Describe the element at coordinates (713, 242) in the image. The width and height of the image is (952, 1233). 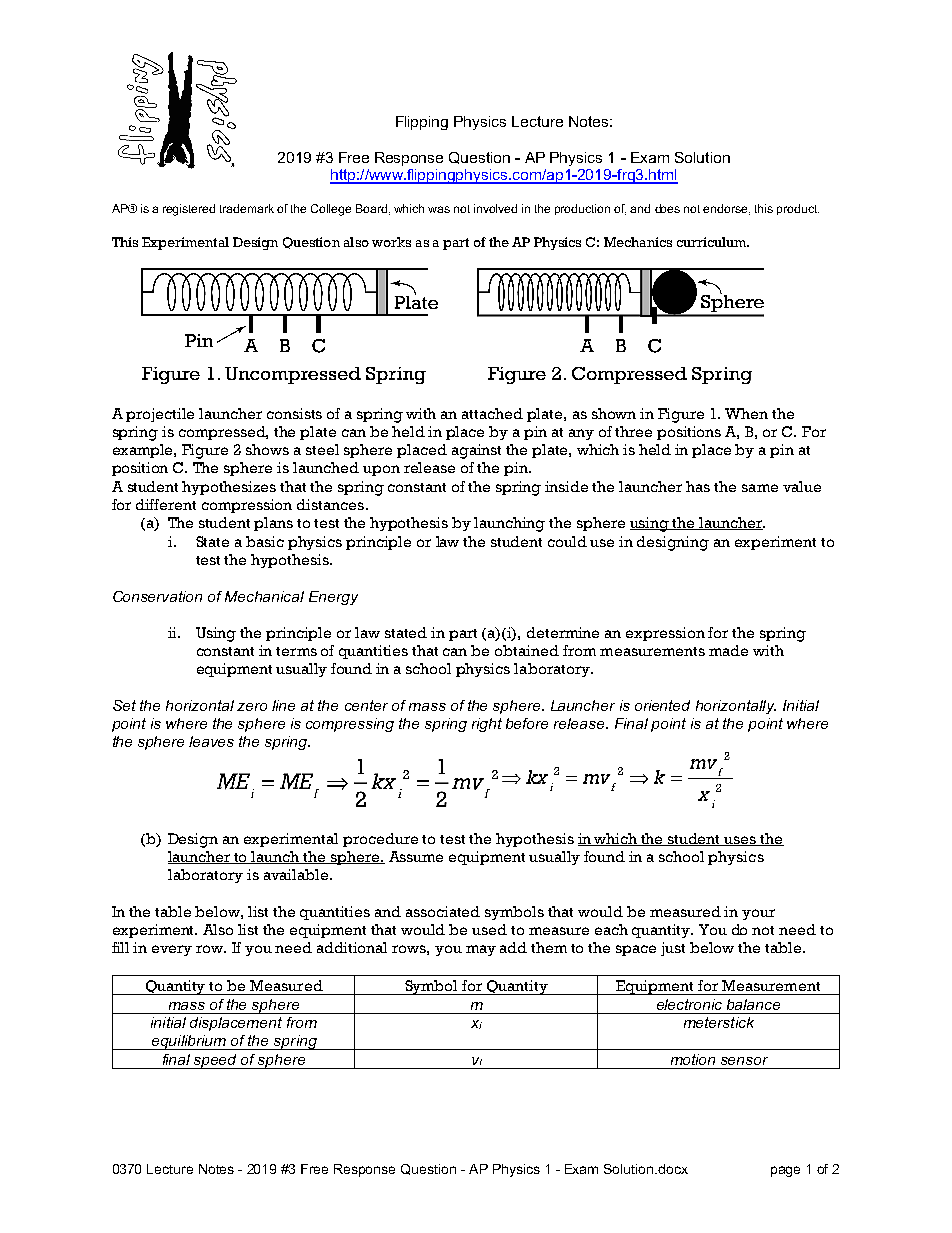
I see `curriculum` at that location.
